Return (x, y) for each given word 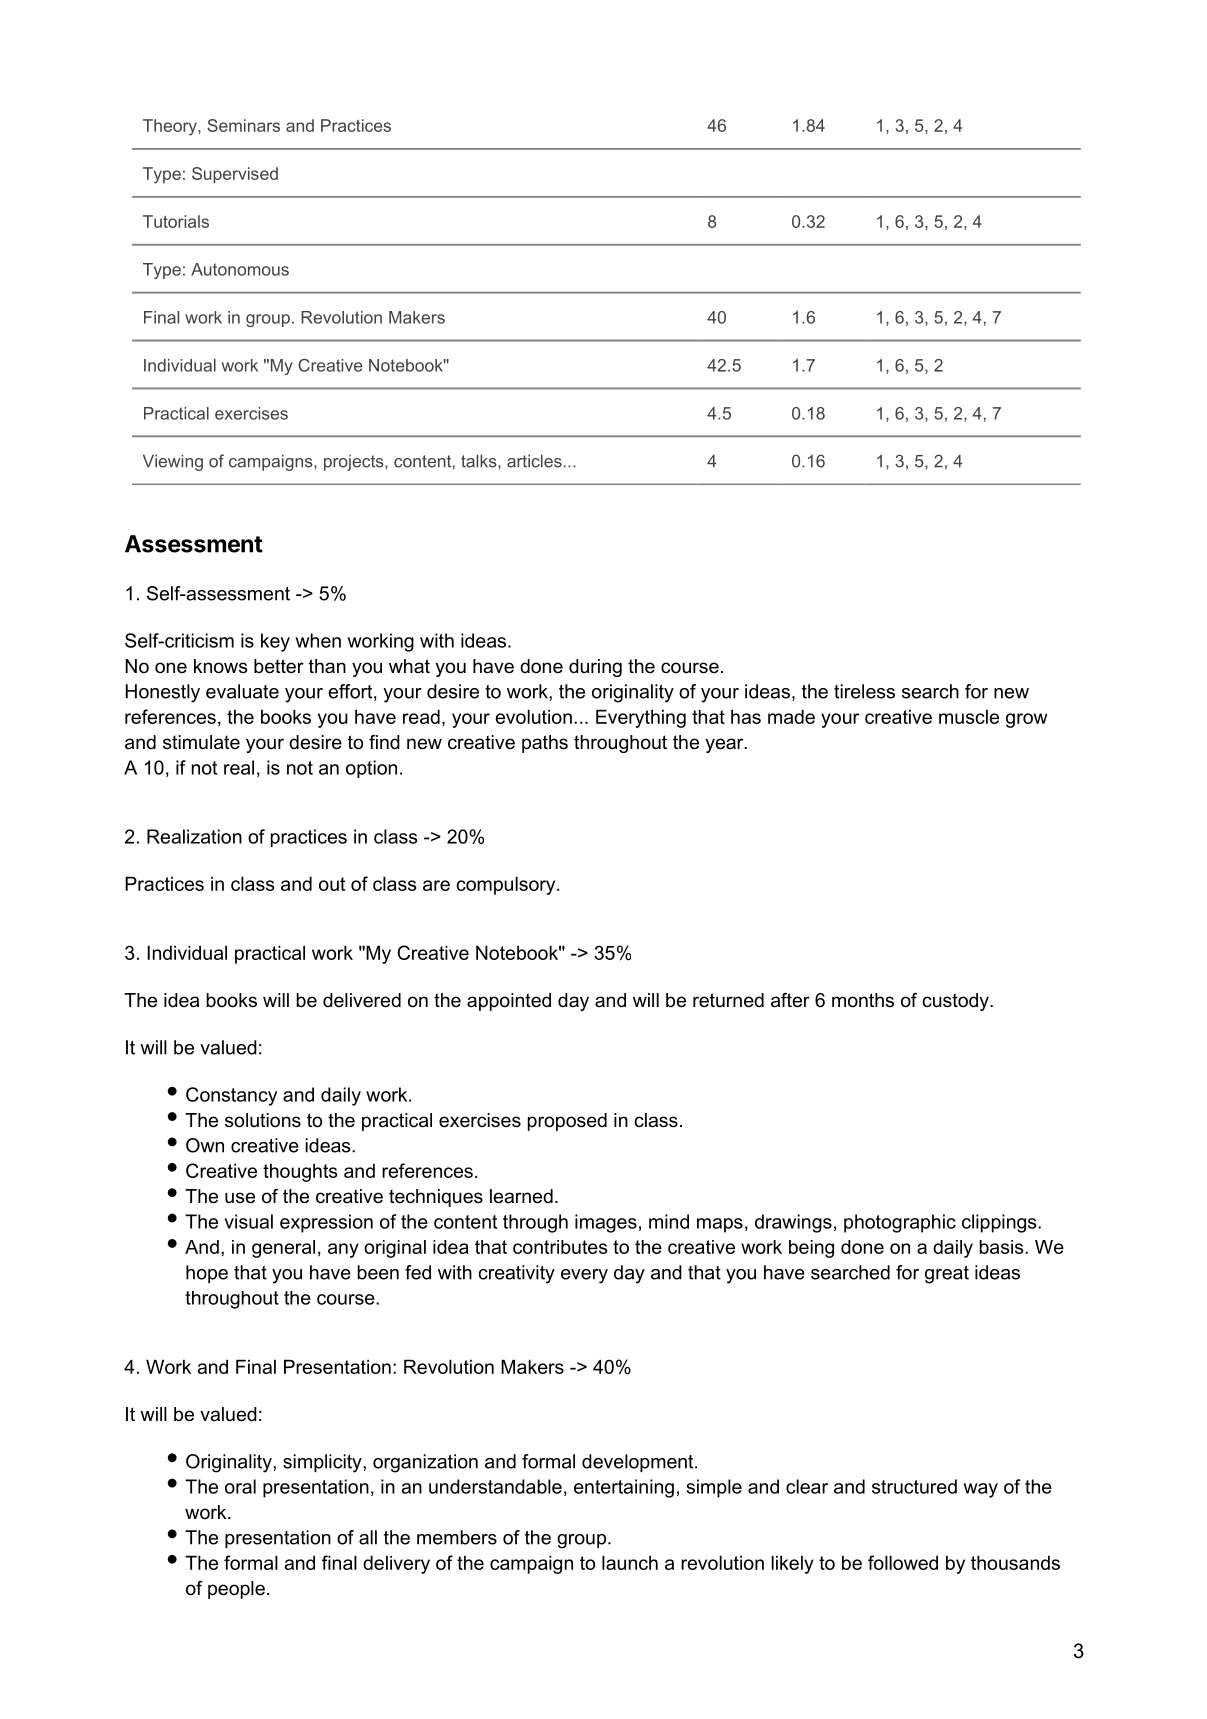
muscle (969, 716)
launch (630, 1562)
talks (480, 461)
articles (534, 461)
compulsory (507, 885)
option (371, 769)
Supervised (235, 175)
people (236, 1590)
